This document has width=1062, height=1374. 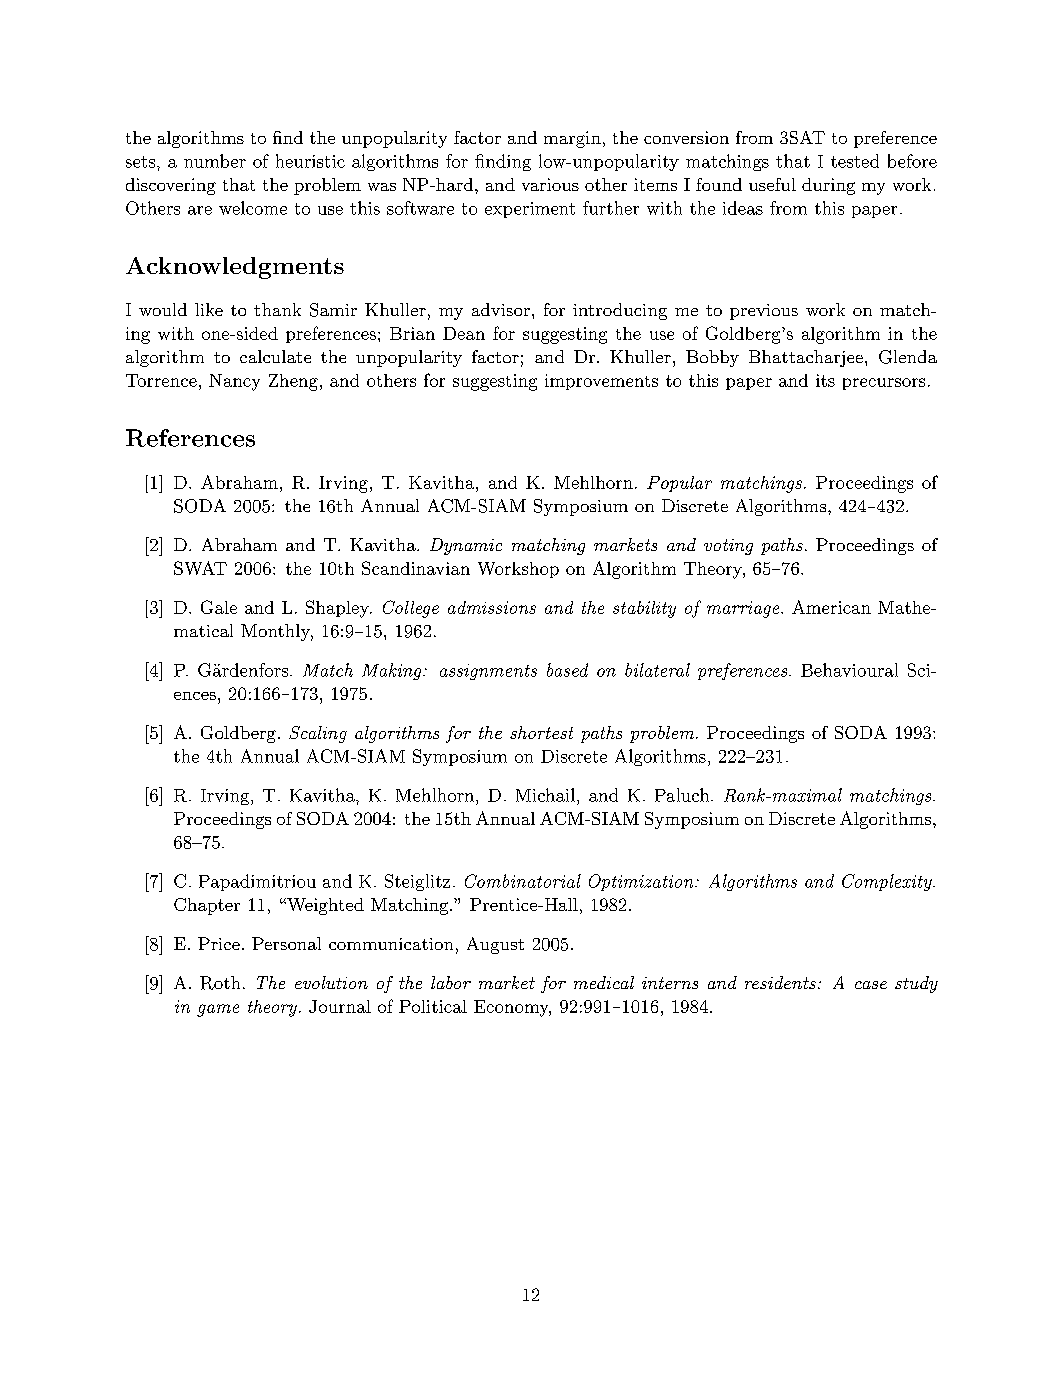 What do you see at coordinates (234, 382) in the document?
I see `Nancy` at bounding box center [234, 382].
